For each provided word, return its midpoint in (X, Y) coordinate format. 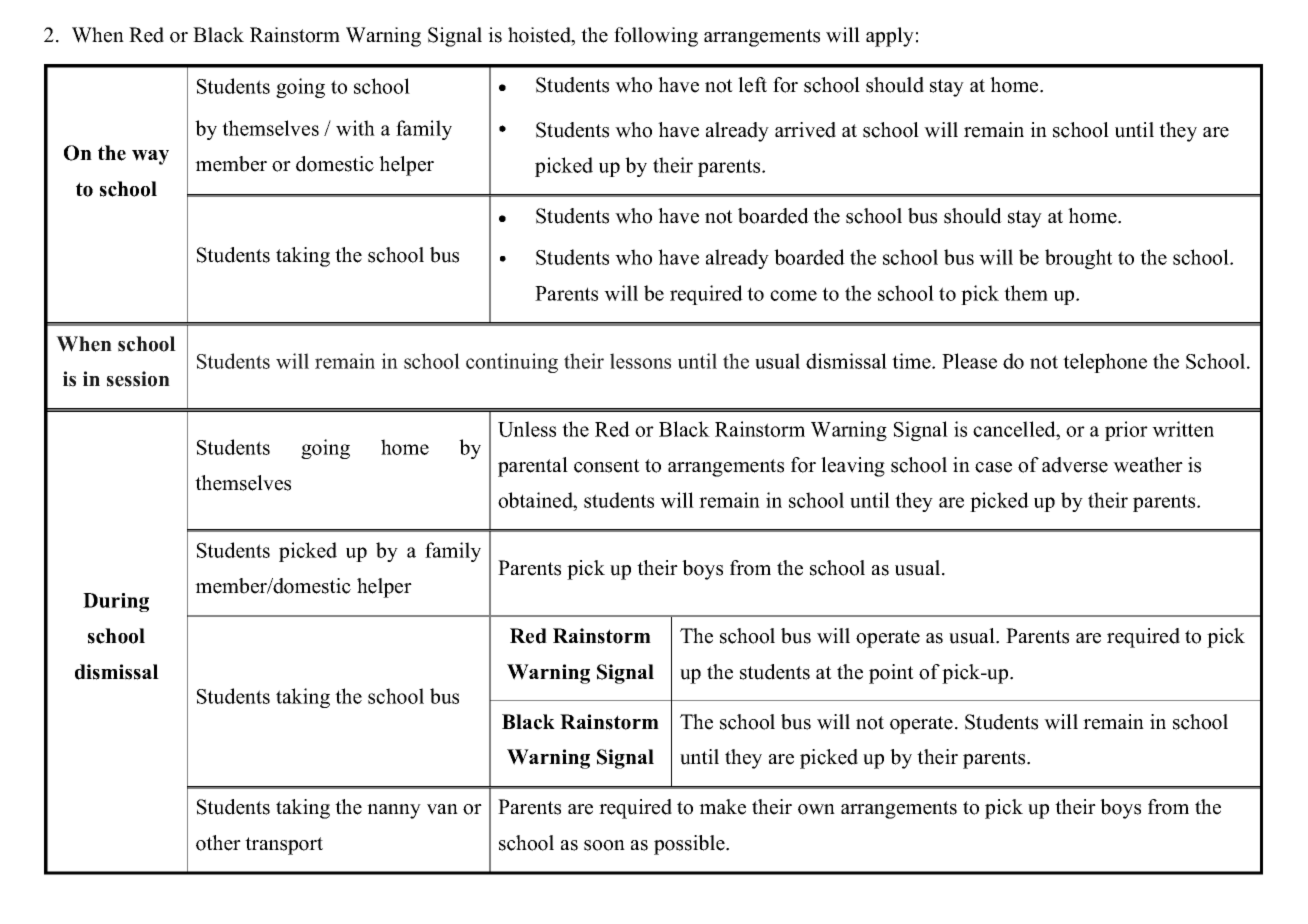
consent (607, 466)
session (138, 379)
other (218, 843)
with (355, 128)
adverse (1075, 465)
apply (890, 37)
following (656, 37)
